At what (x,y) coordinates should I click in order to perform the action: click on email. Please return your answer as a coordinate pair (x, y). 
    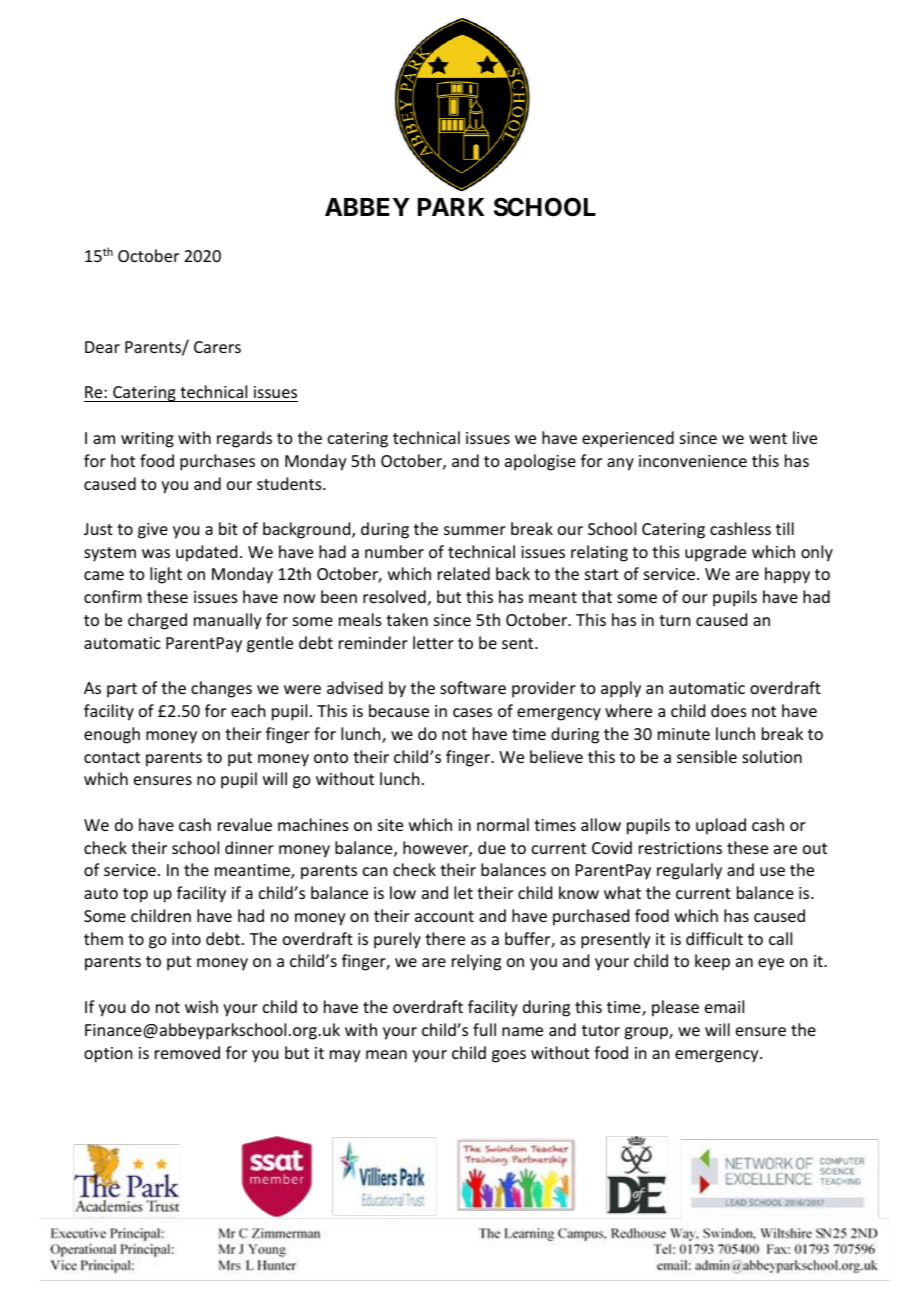
    Looking at the image, I should click on (724, 1006).
